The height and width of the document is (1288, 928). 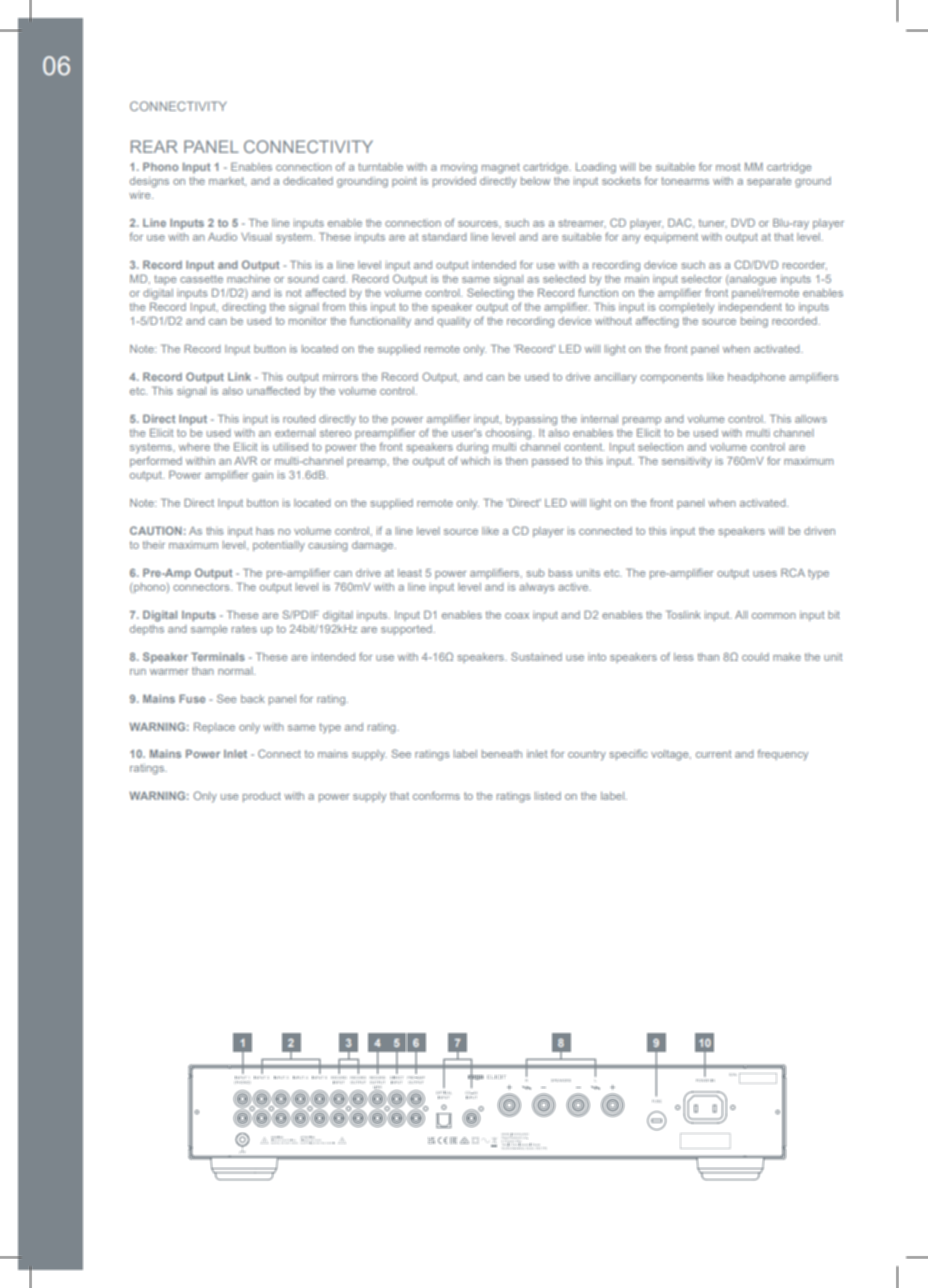 What do you see at coordinates (218, 656) in the document?
I see `Terminals` at bounding box center [218, 656].
